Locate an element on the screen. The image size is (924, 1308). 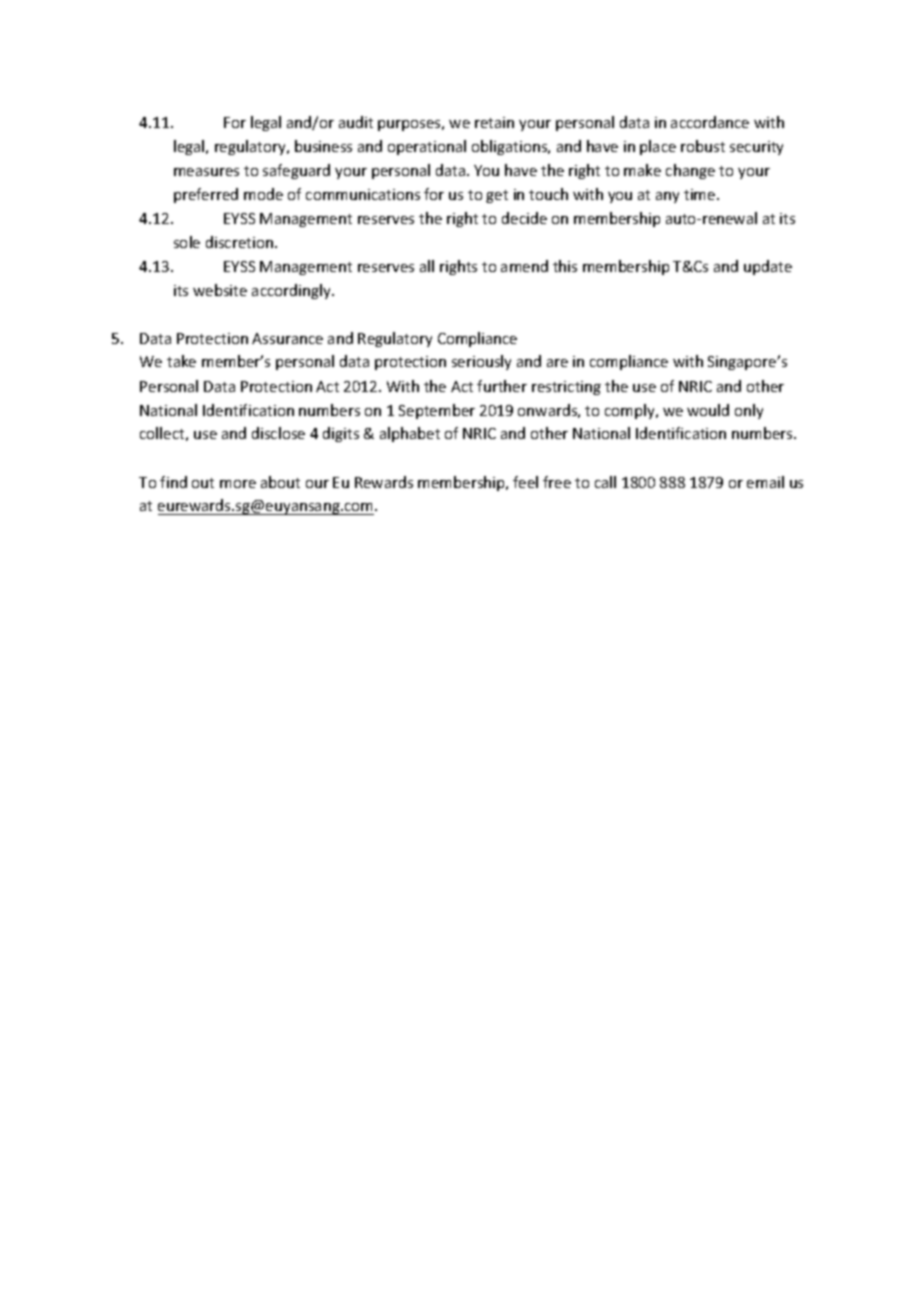
retain is located at coordinates (494, 122).
